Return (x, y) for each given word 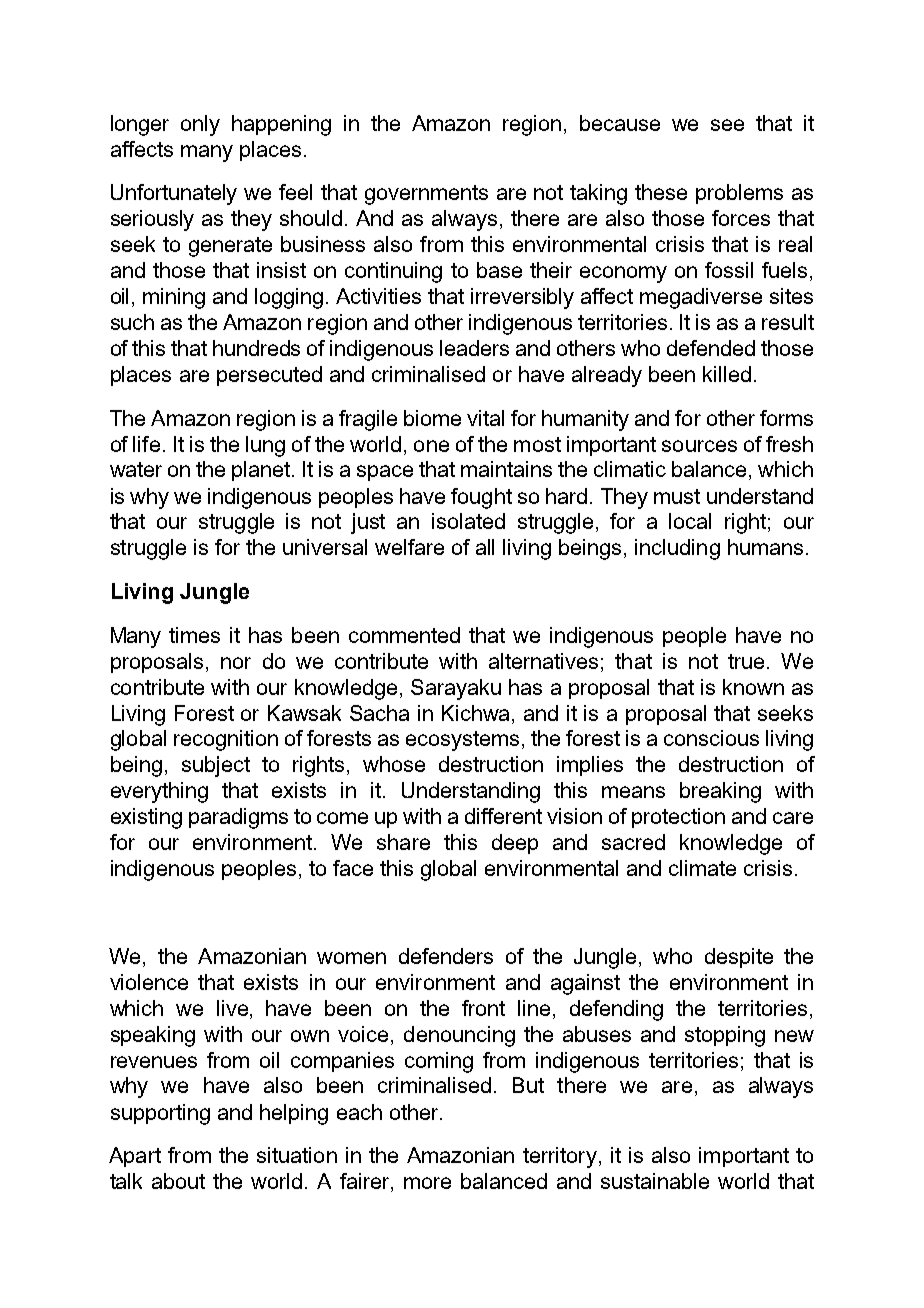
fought (481, 498)
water (136, 469)
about (178, 1181)
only (200, 125)
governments (426, 195)
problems (739, 194)
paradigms (238, 818)
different (503, 816)
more (427, 1183)
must (677, 496)
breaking (720, 792)
